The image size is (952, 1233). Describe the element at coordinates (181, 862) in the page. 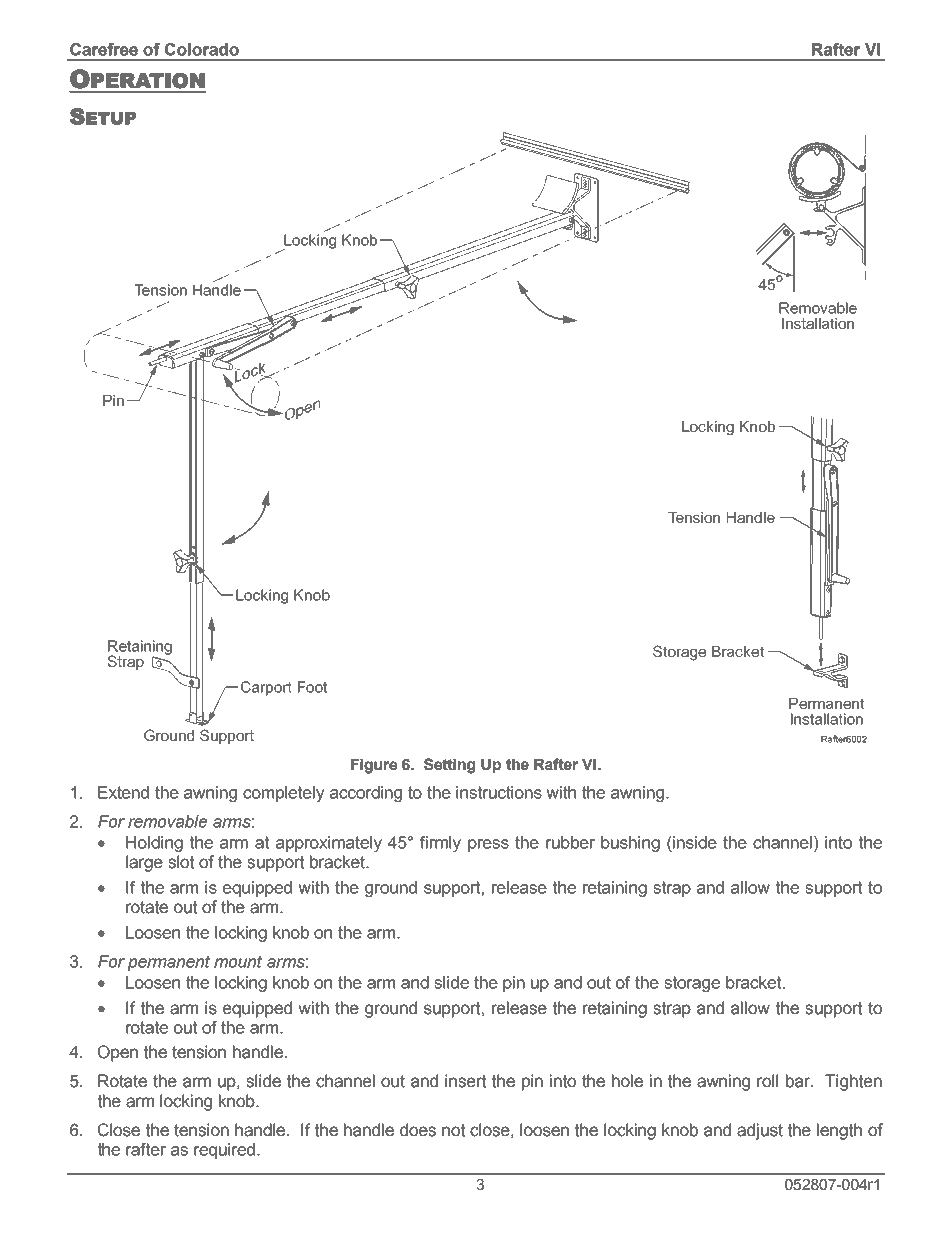

I see `slot` at that location.
